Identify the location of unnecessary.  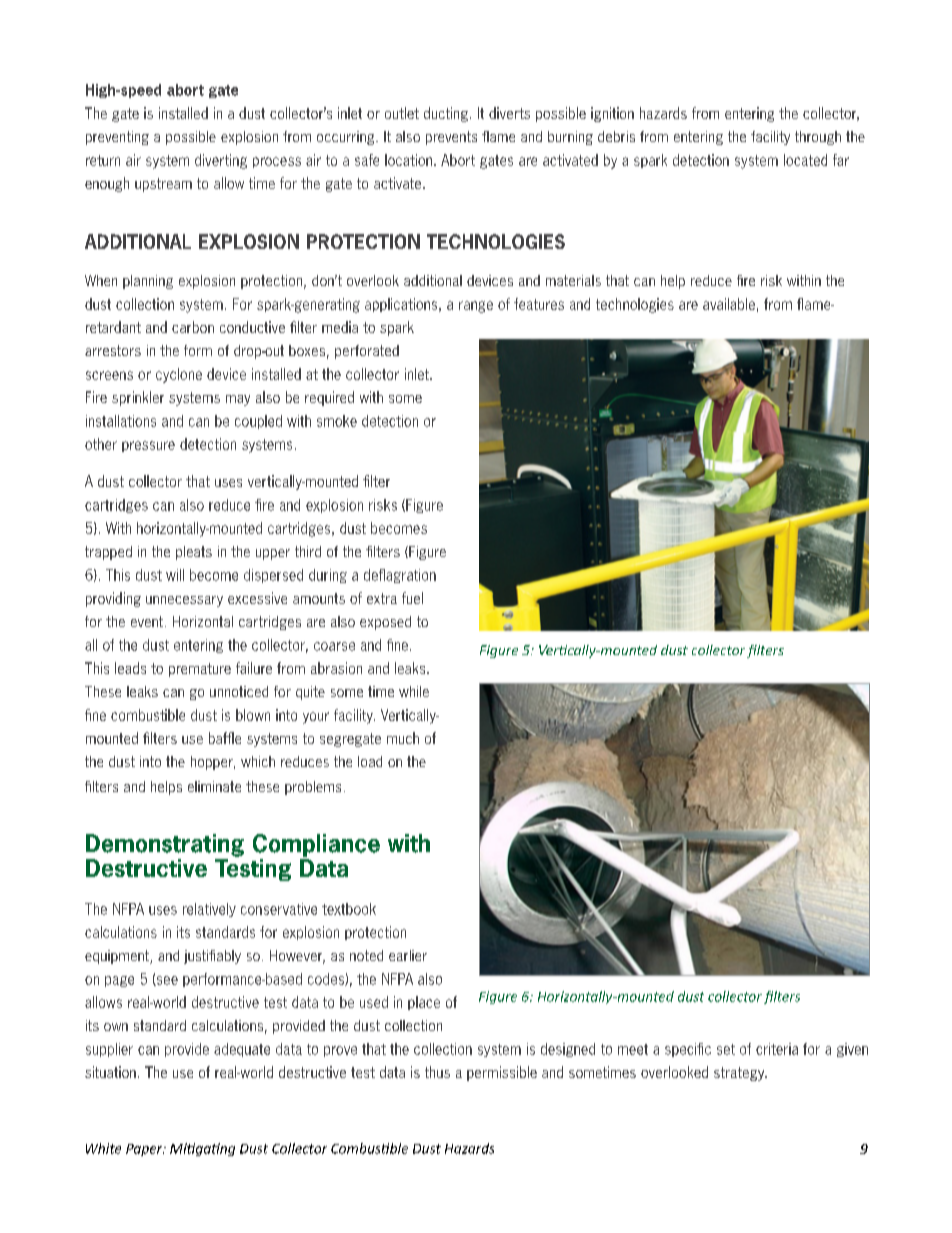
(184, 601).
